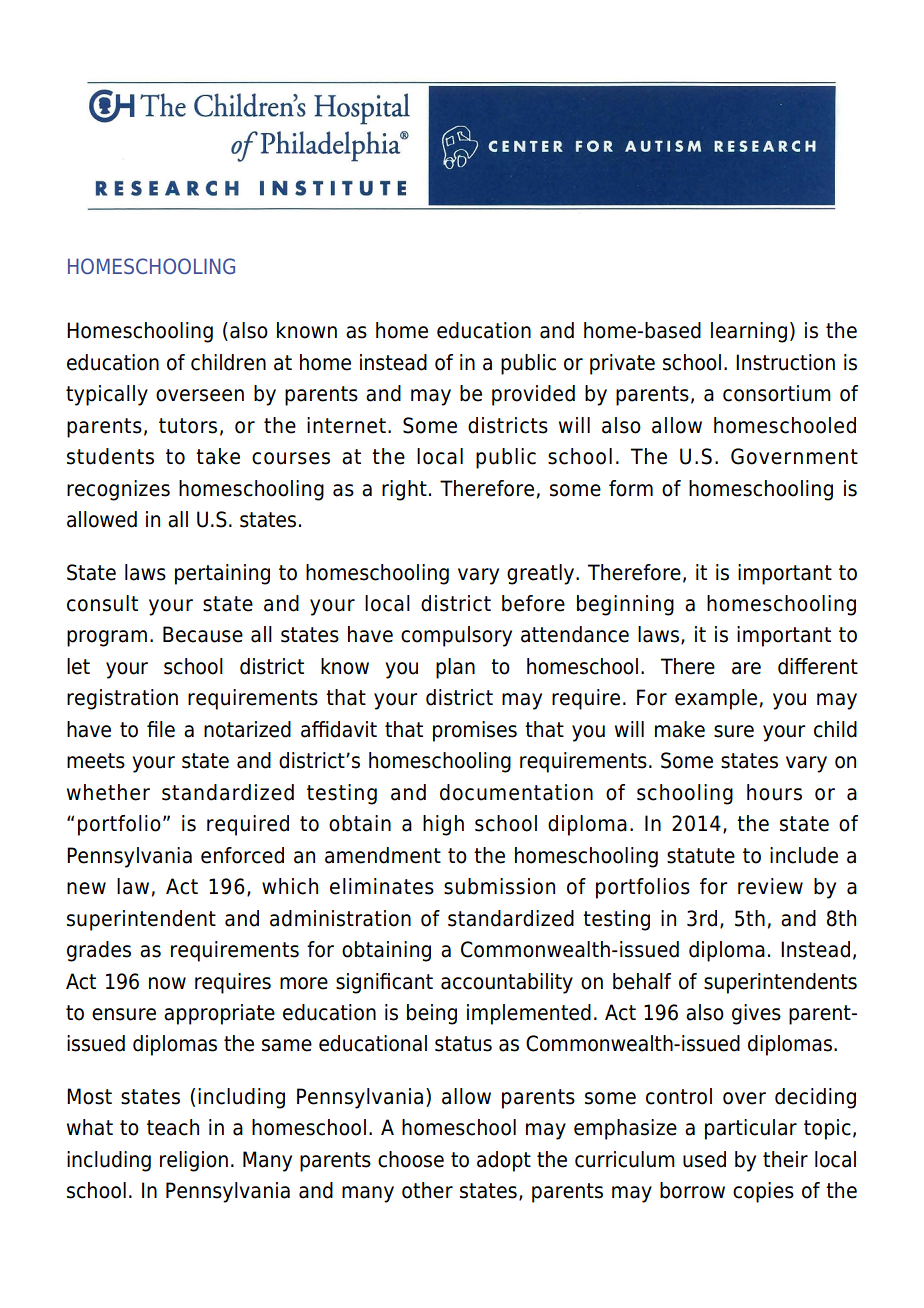  What do you see at coordinates (533, 395) in the document?
I see `provided` at bounding box center [533, 395].
